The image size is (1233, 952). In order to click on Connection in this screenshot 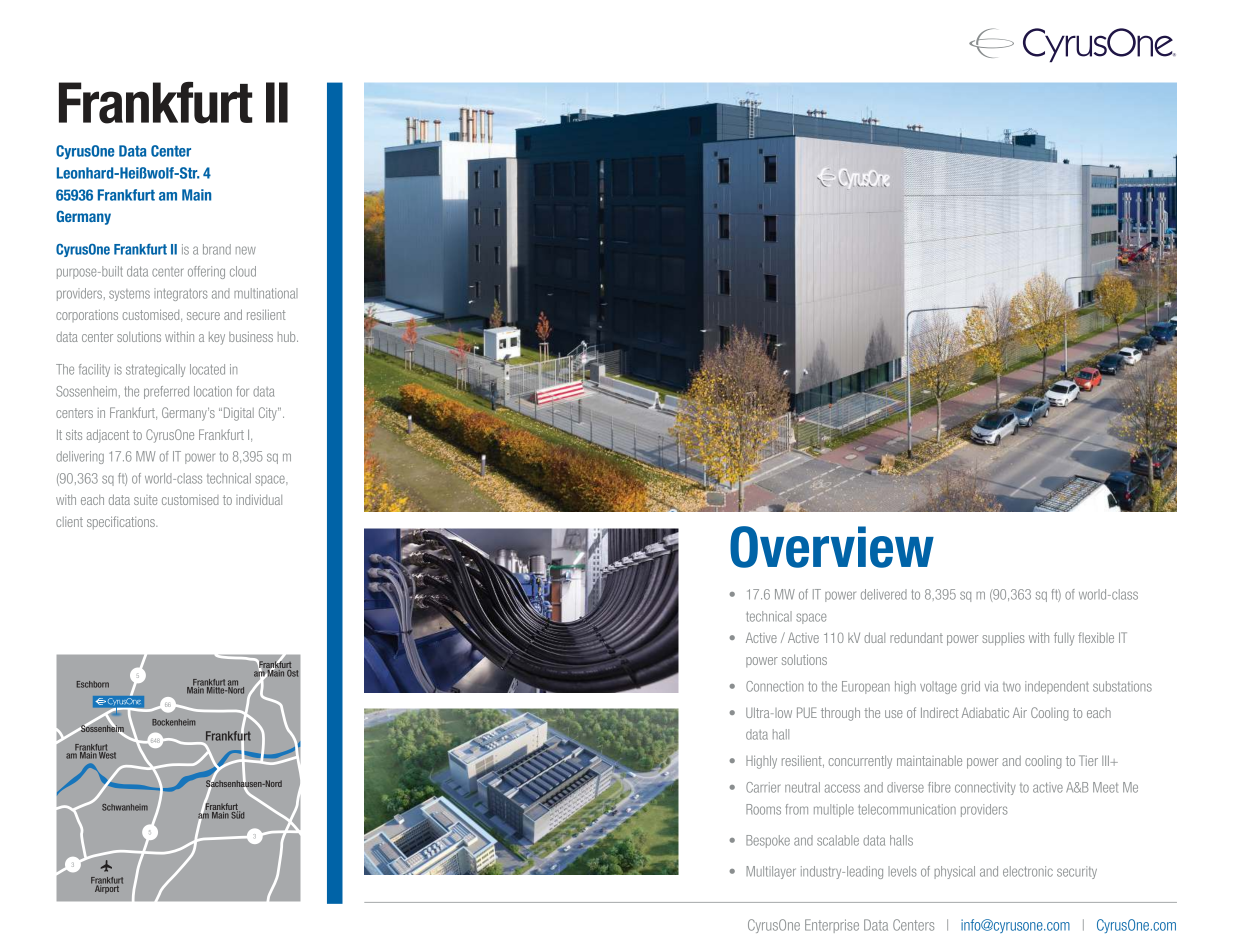, I will do `click(774, 686)`.
